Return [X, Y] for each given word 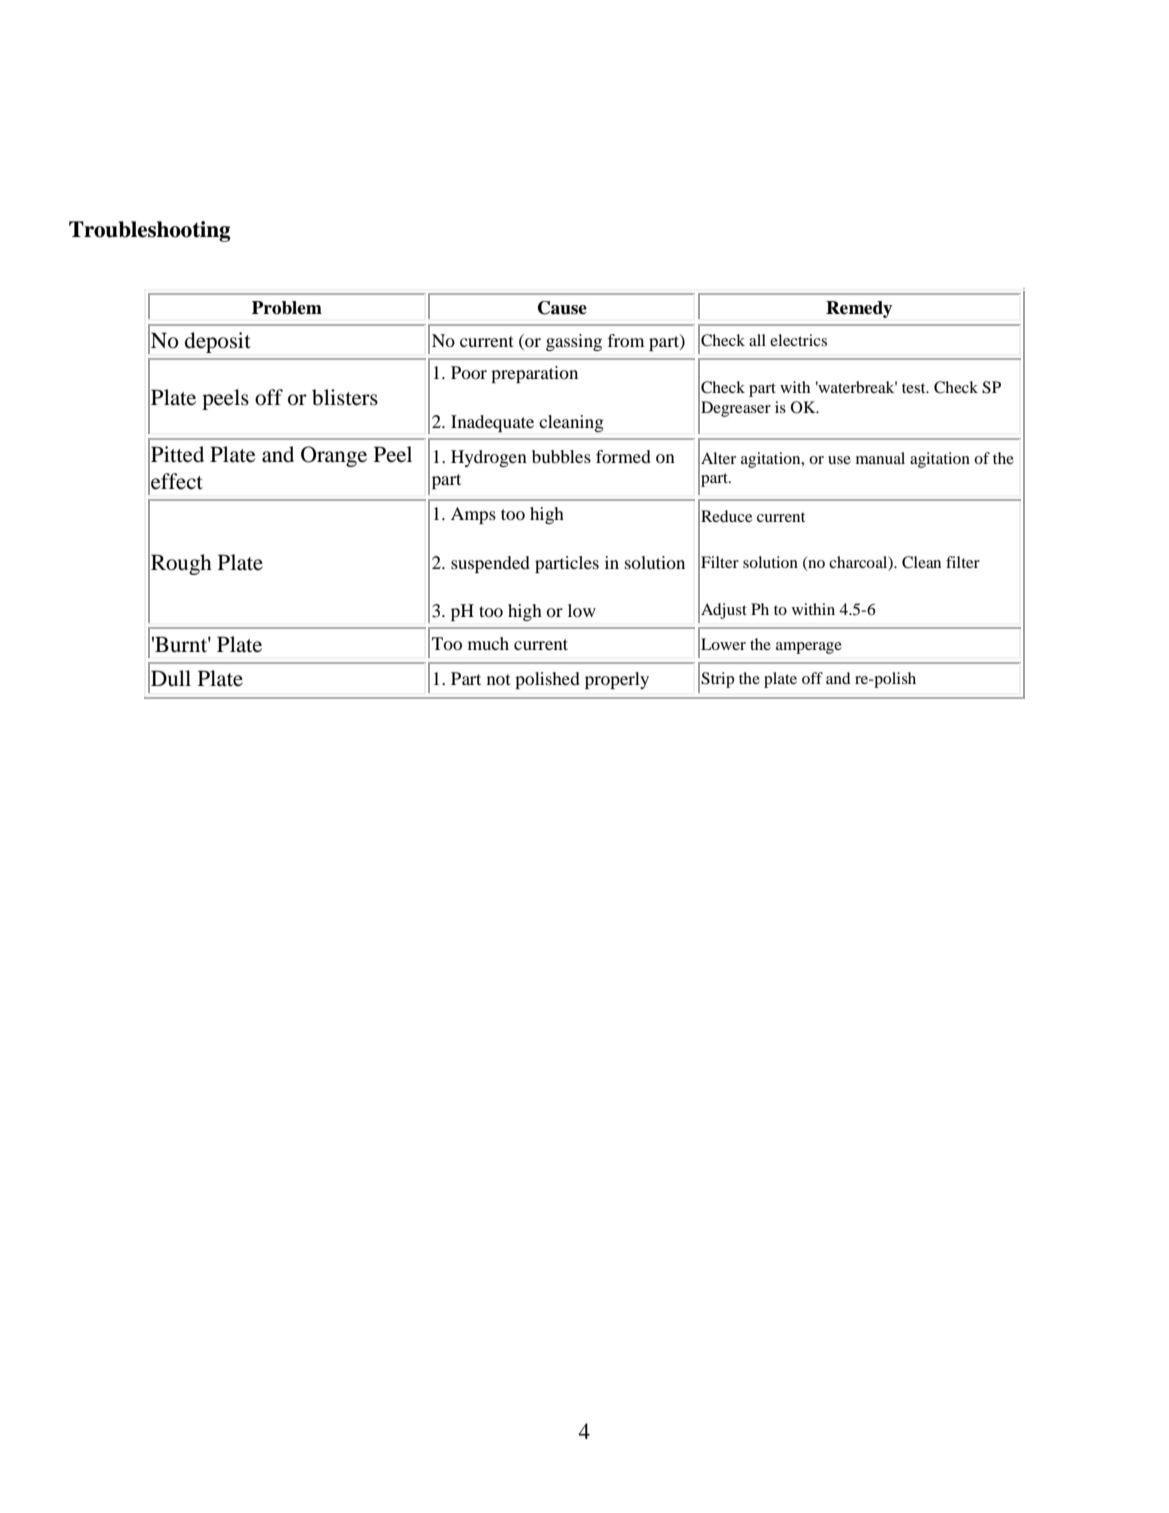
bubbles [561, 456]
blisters [345, 397]
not [498, 679]
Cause [562, 308]
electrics [798, 340]
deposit [218, 342]
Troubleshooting [149, 231]
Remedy [859, 309]
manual [880, 458]
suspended [490, 564]
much [488, 643]
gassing [574, 342]
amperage [809, 648]
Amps [473, 515]
